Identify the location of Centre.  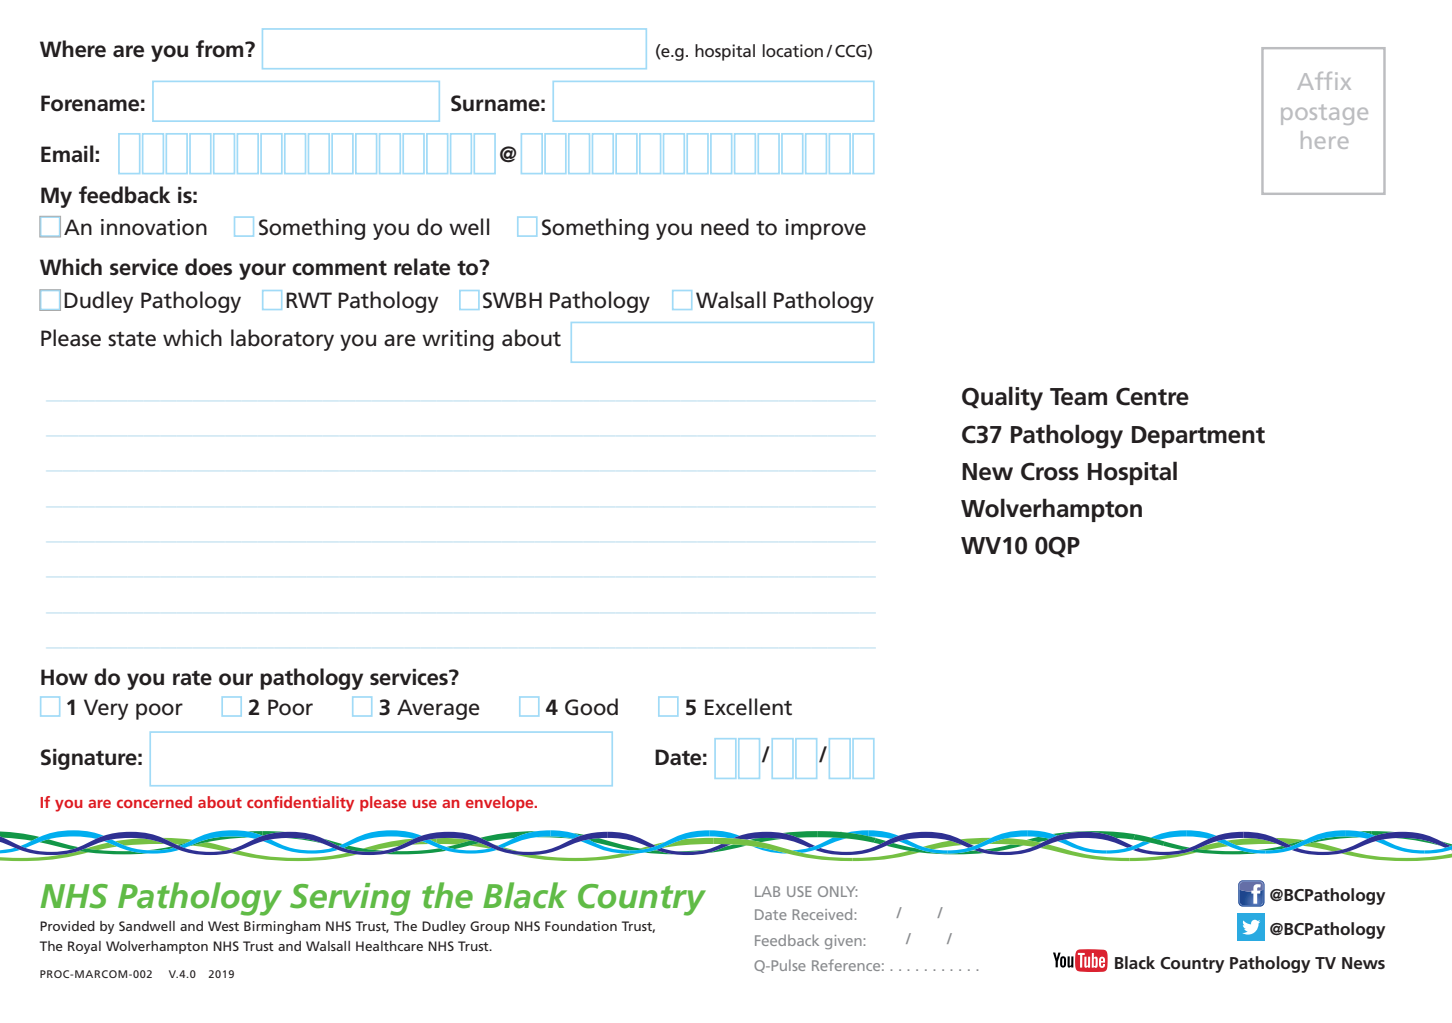
(1152, 396).
